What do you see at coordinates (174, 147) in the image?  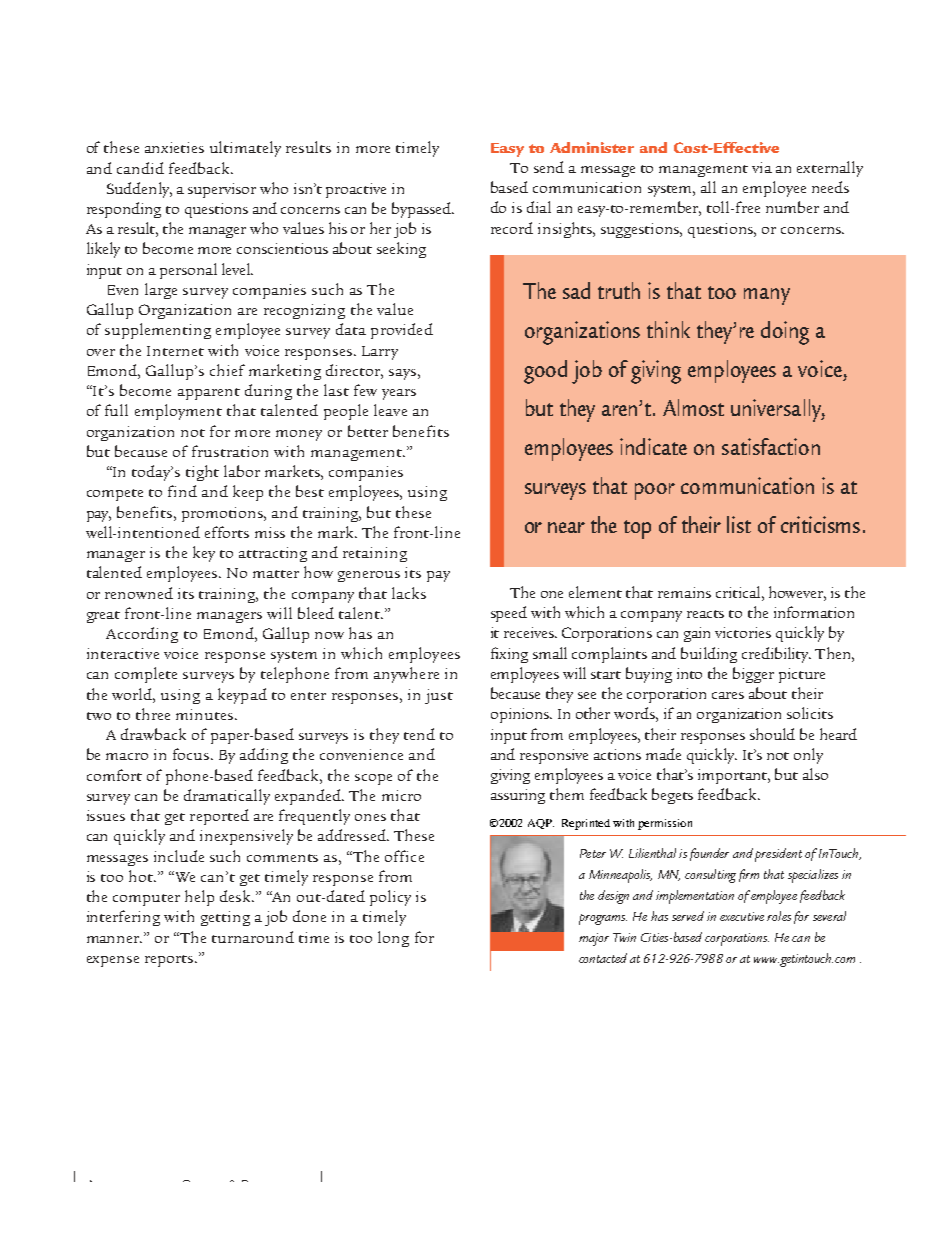 I see `anxieties` at bounding box center [174, 147].
